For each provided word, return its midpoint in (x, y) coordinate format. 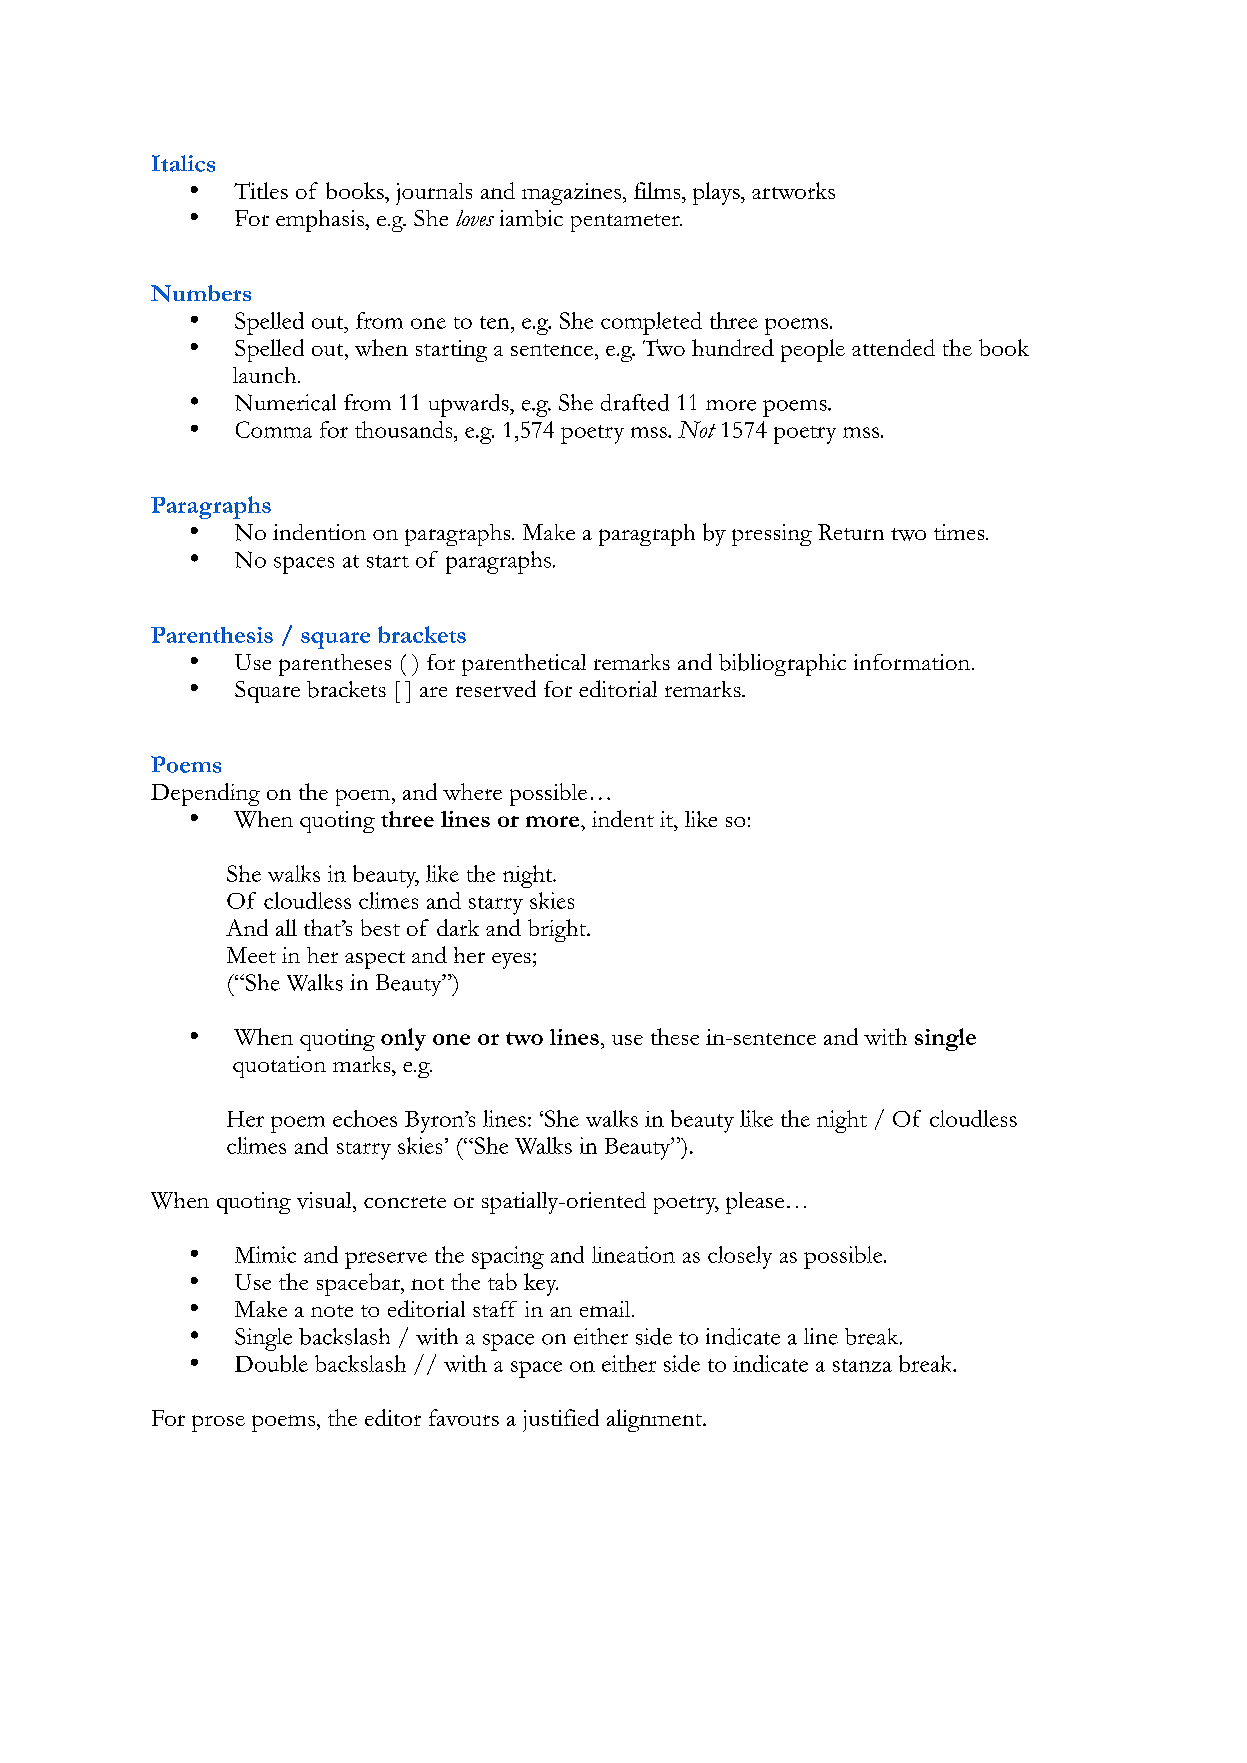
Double (271, 1363)
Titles (261, 190)
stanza (862, 1365)
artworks (793, 190)
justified (561, 1420)
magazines (573, 194)
